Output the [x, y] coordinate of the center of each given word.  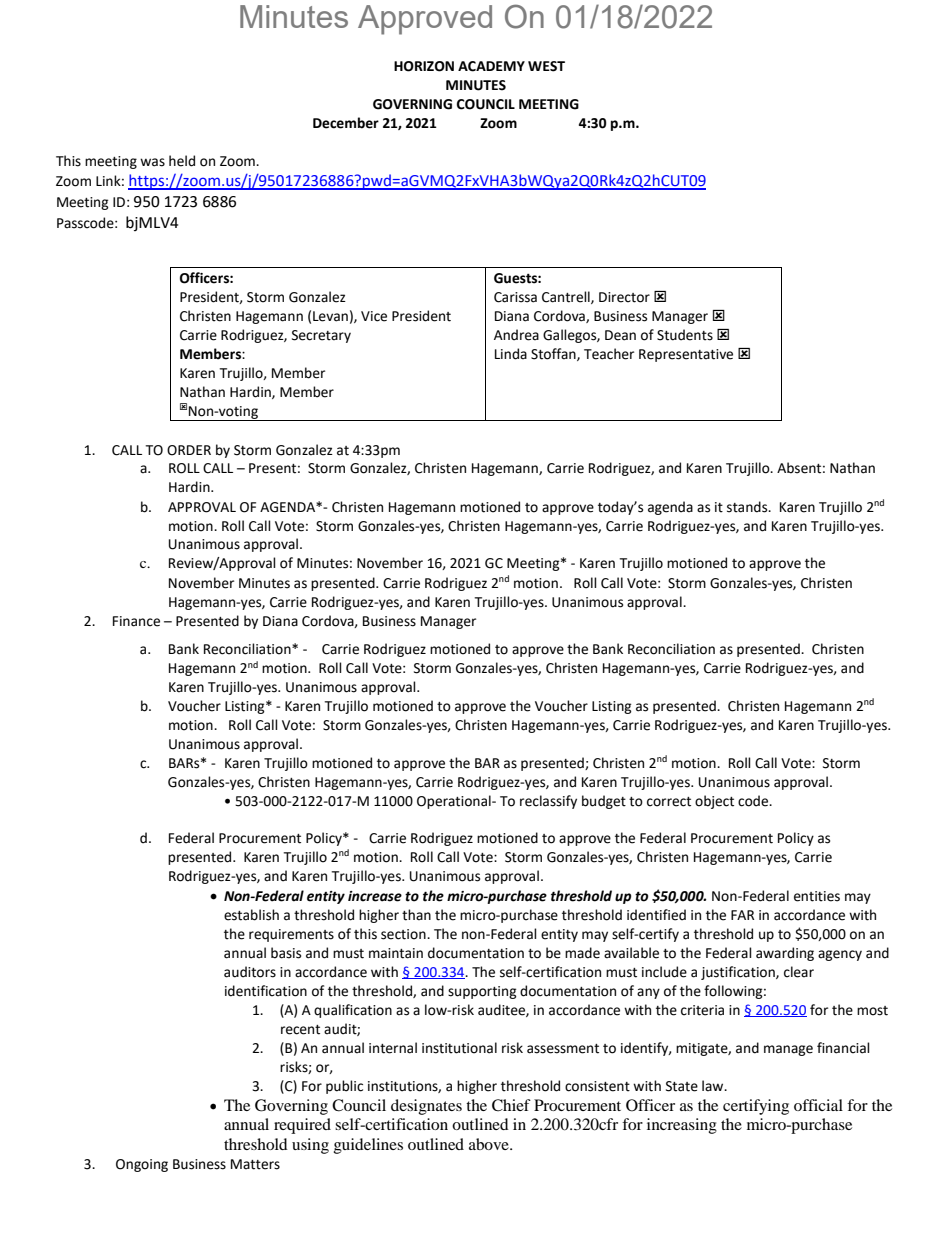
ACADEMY [491, 66]
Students [685, 335]
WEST [546, 66]
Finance [136, 621]
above [490, 1144]
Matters [255, 1164]
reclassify [548, 802]
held [182, 161]
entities [817, 896]
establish [251, 915]
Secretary [321, 336]
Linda [511, 354]
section [404, 934]
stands [748, 507]
